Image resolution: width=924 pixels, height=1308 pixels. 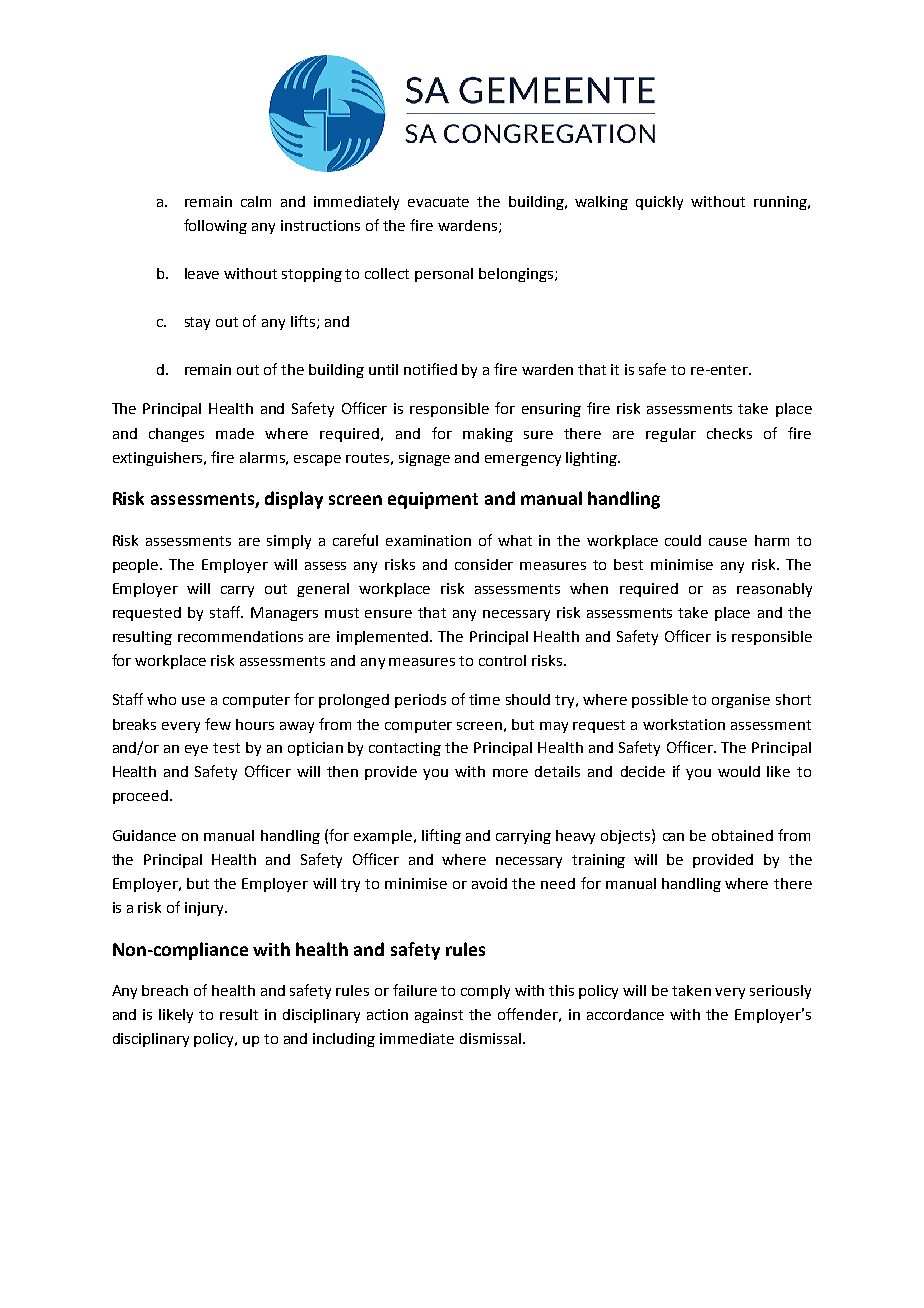 What do you see at coordinates (739, 771) in the screenshot?
I see `would` at bounding box center [739, 771].
